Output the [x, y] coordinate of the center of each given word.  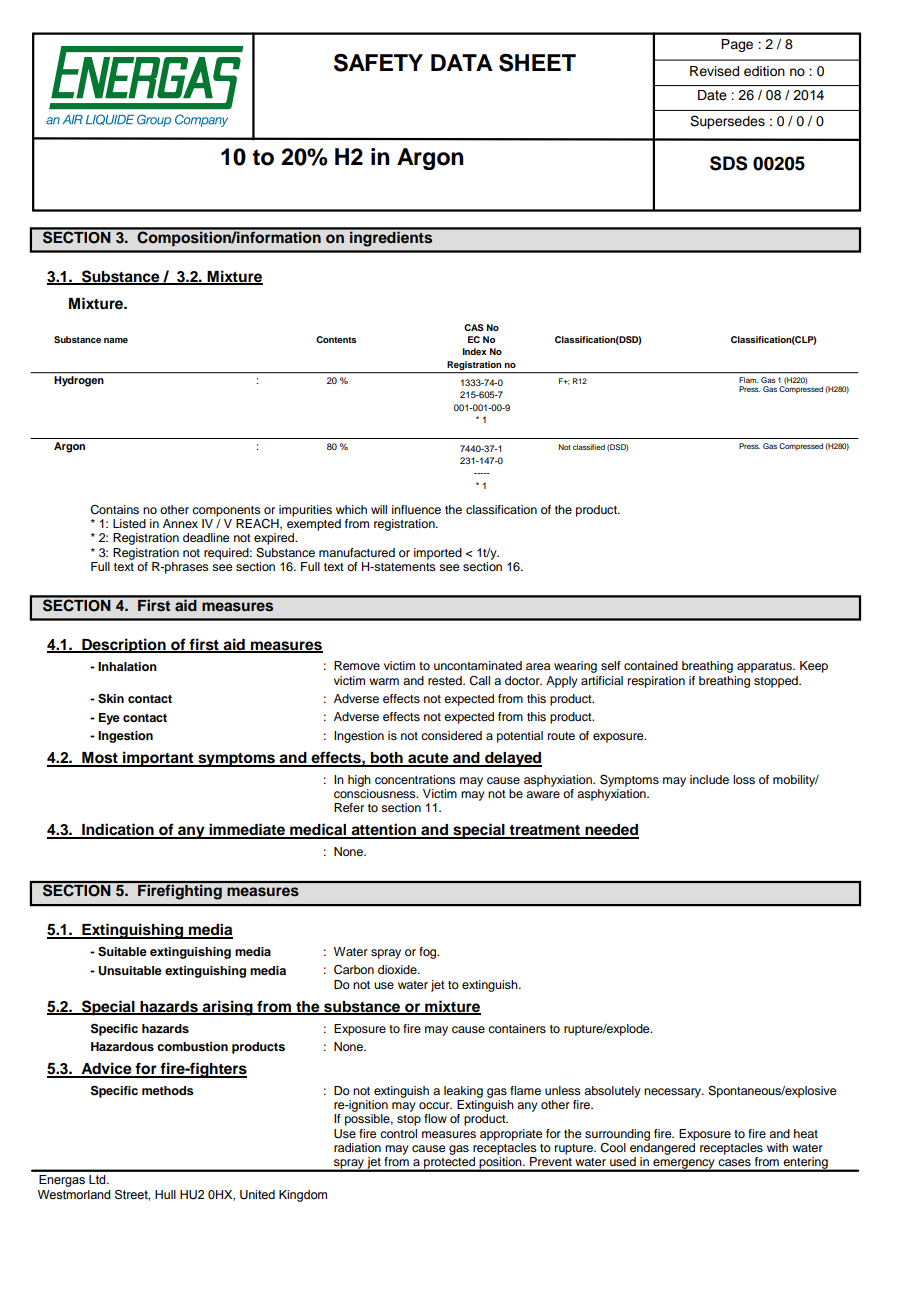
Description [124, 646]
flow [435, 1118]
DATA [462, 62]
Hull [165, 1194]
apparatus [765, 667]
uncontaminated [478, 665]
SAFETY [378, 63]
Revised [714, 71]
